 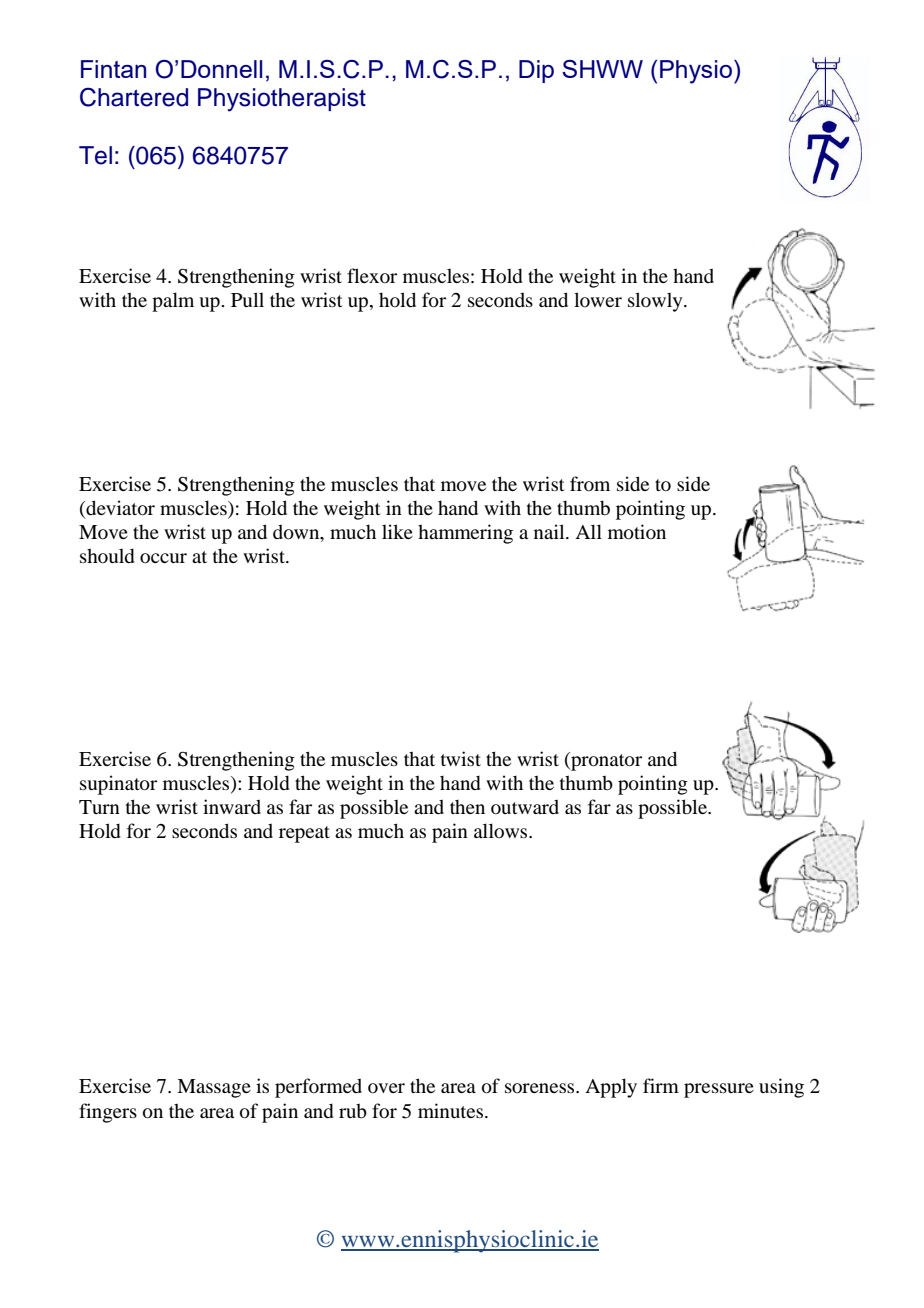 I want to click on Dip, so click(x=536, y=71).
